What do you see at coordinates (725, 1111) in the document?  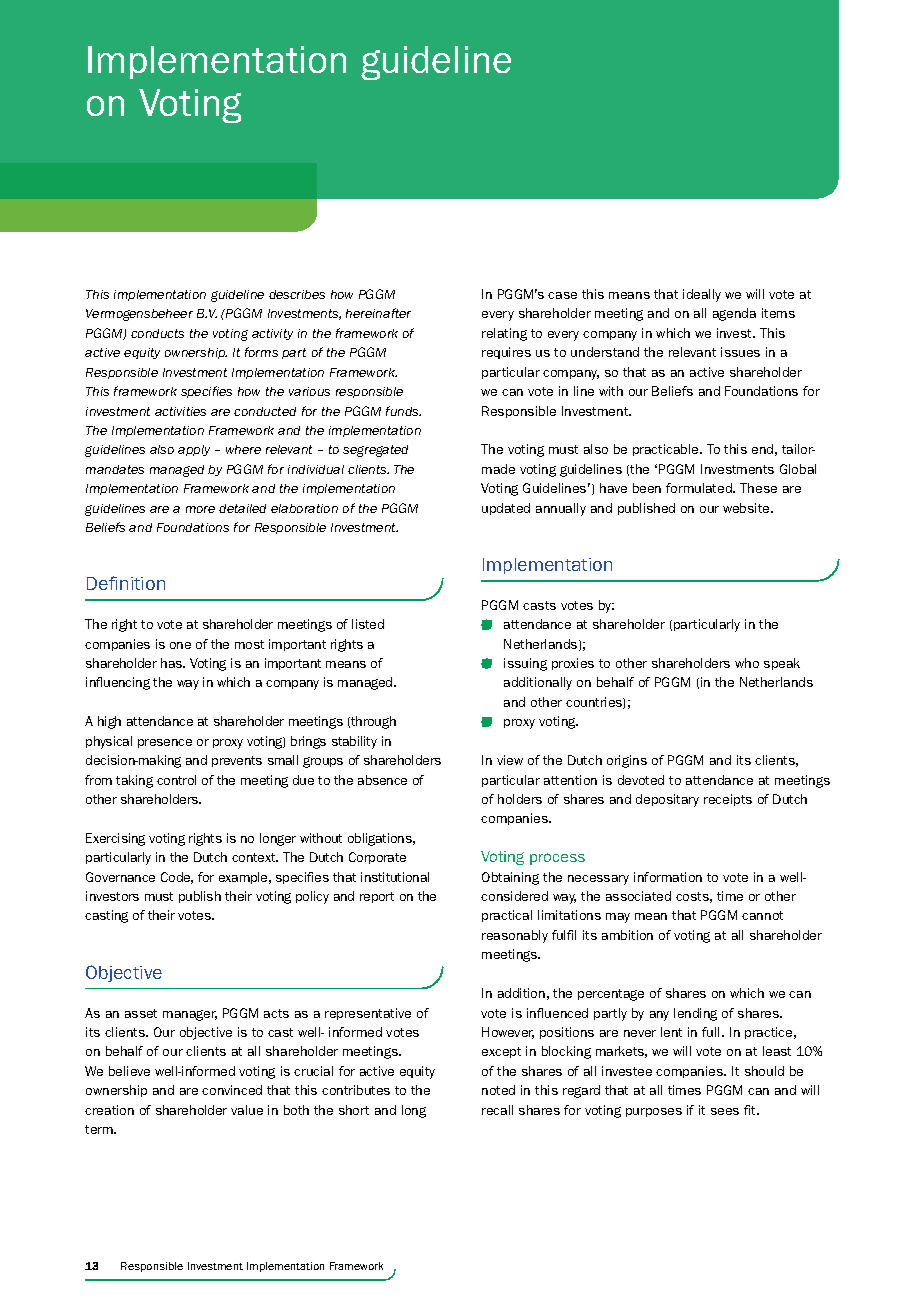 I see `sees` at bounding box center [725, 1111].
